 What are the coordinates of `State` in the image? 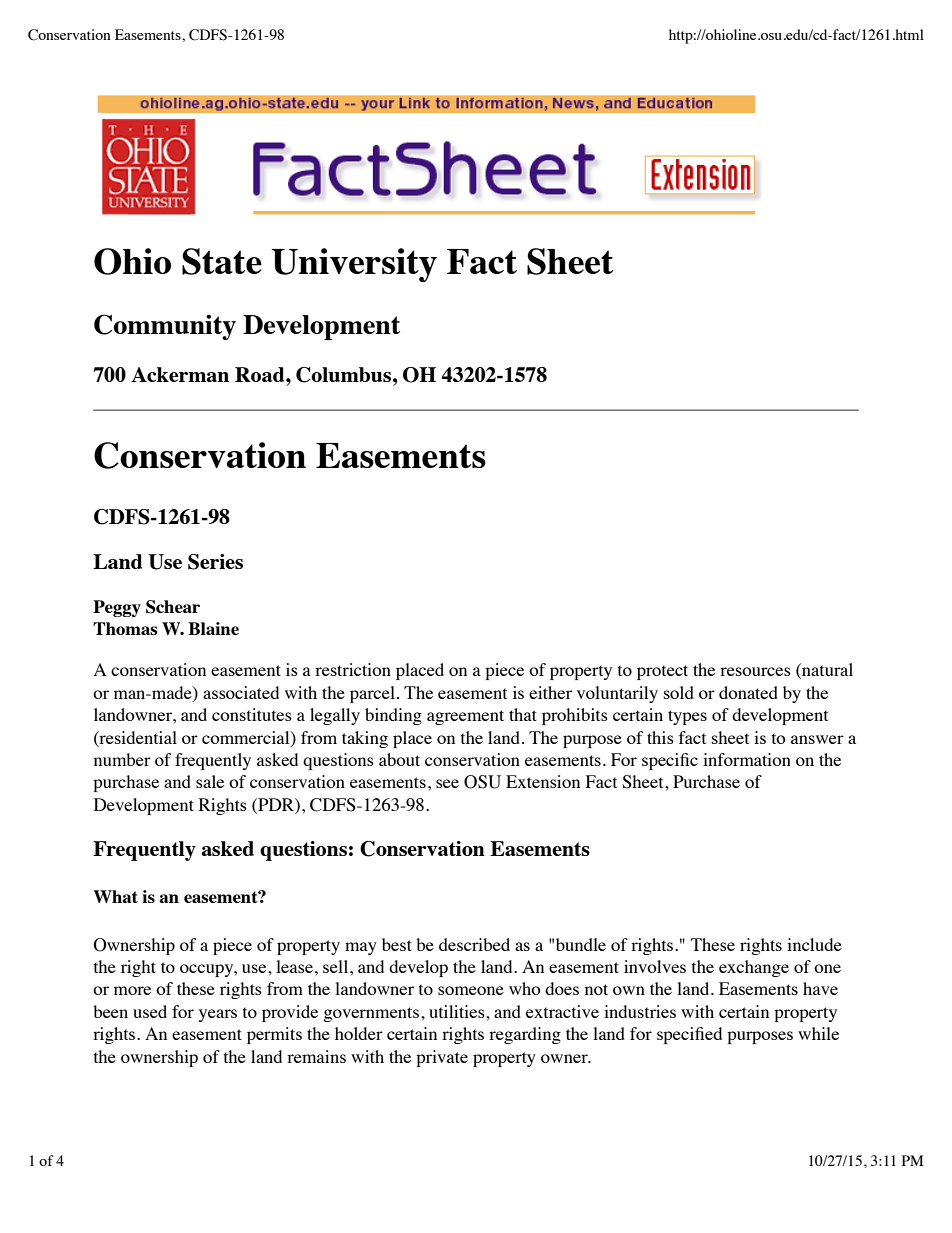 It's located at (222, 261).
